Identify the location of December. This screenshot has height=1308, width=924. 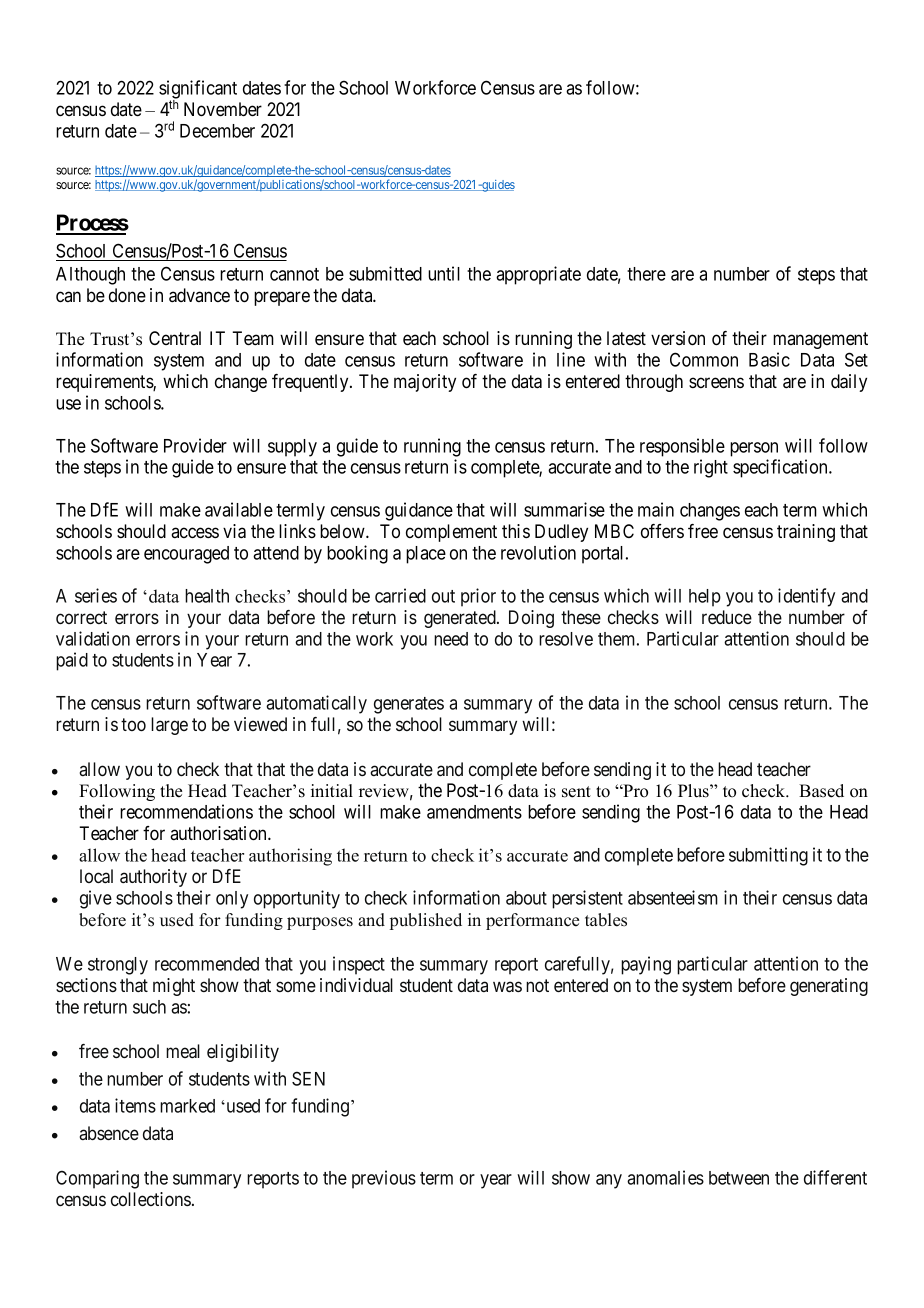
(217, 131).
